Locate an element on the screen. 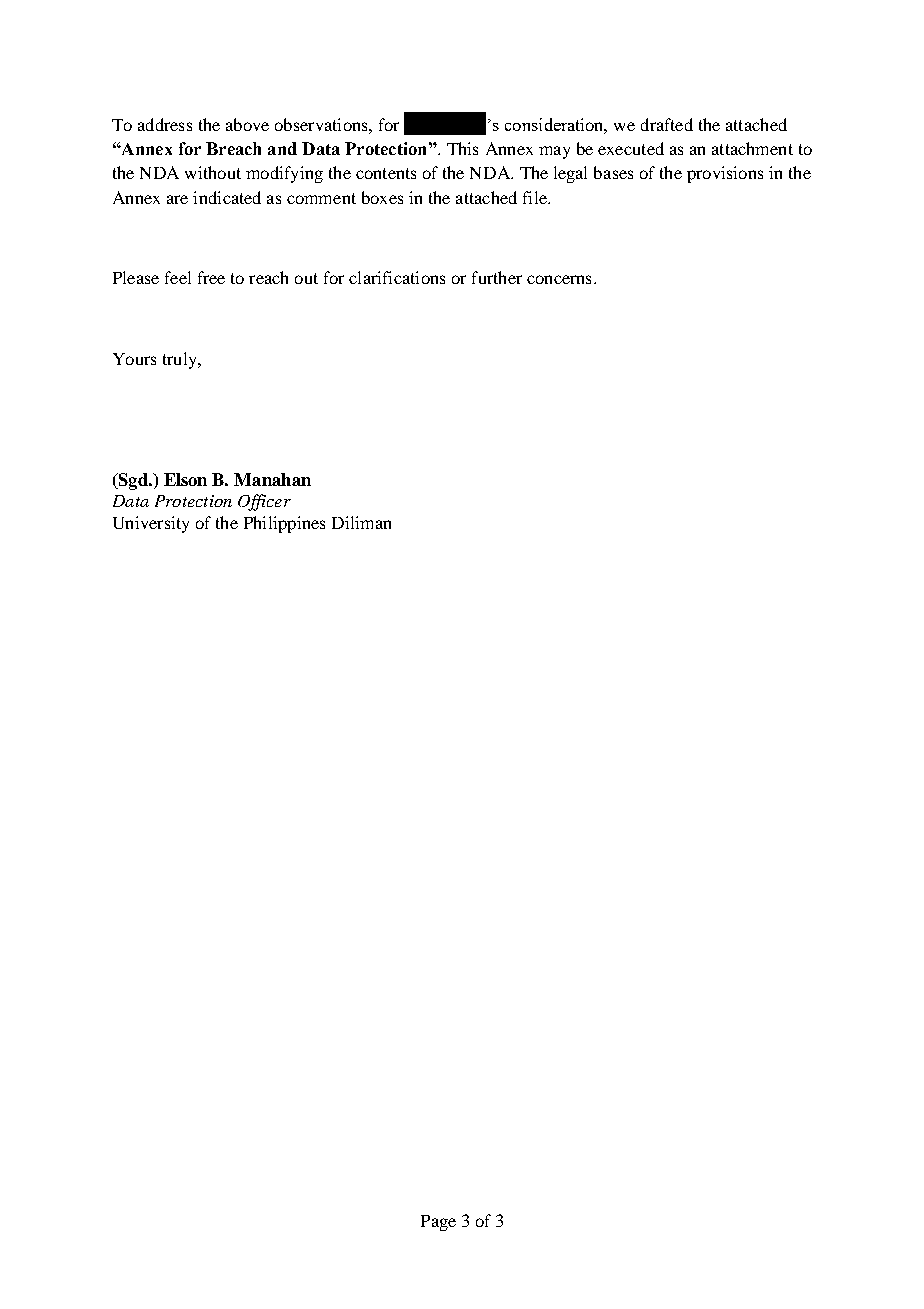 The image size is (924, 1309). Page is located at coordinates (438, 1223).
